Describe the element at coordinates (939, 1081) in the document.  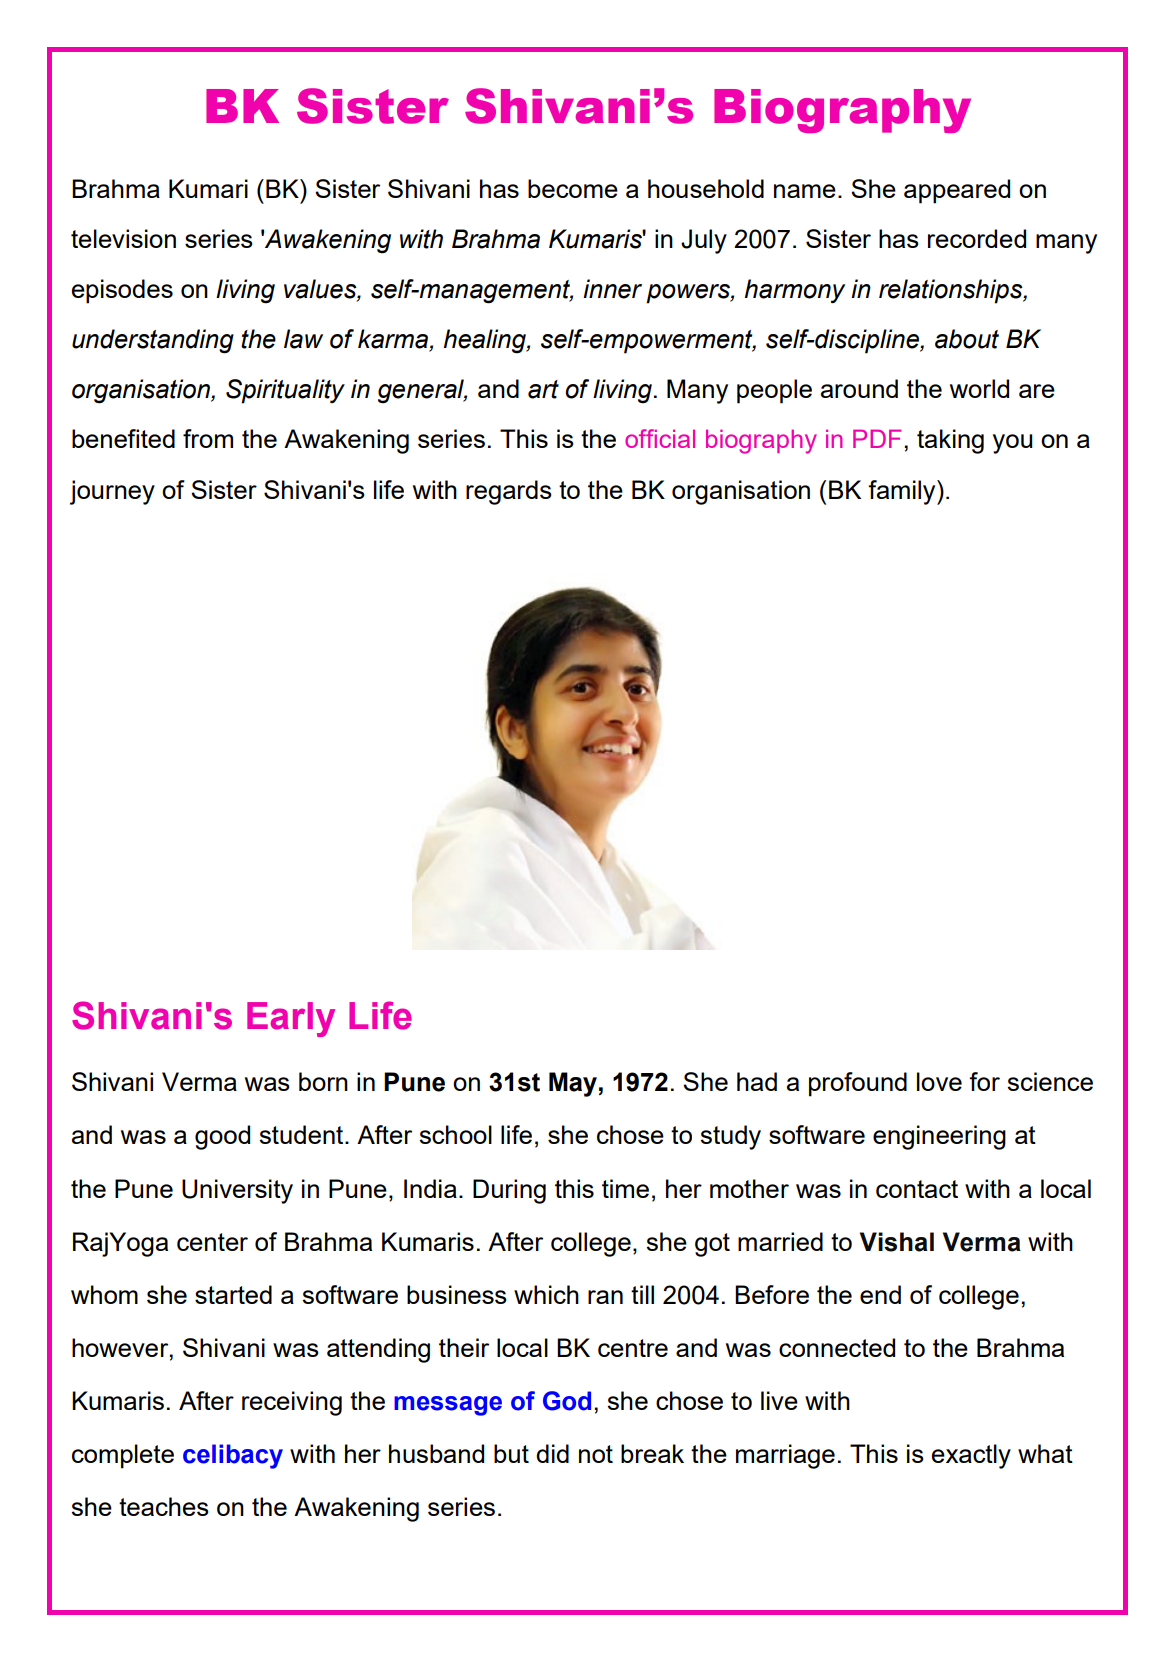
I see `love` at that location.
